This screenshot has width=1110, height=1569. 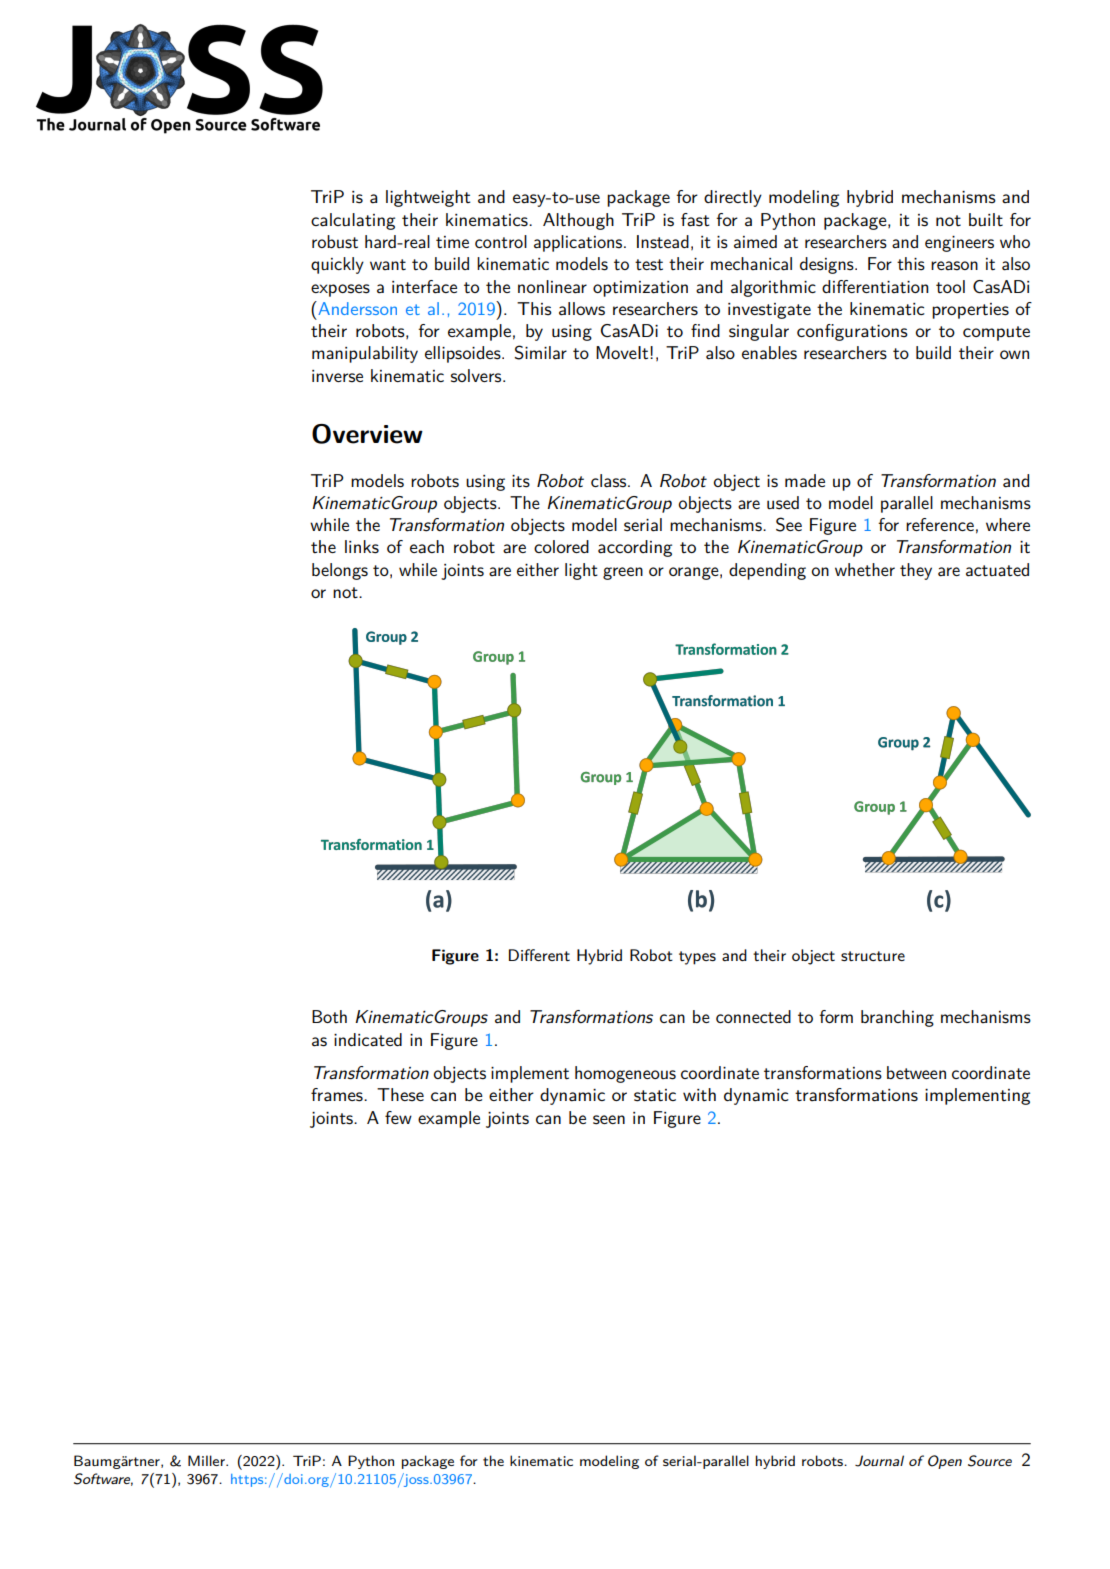 What do you see at coordinates (609, 1120) in the screenshot?
I see `seen` at bounding box center [609, 1120].
